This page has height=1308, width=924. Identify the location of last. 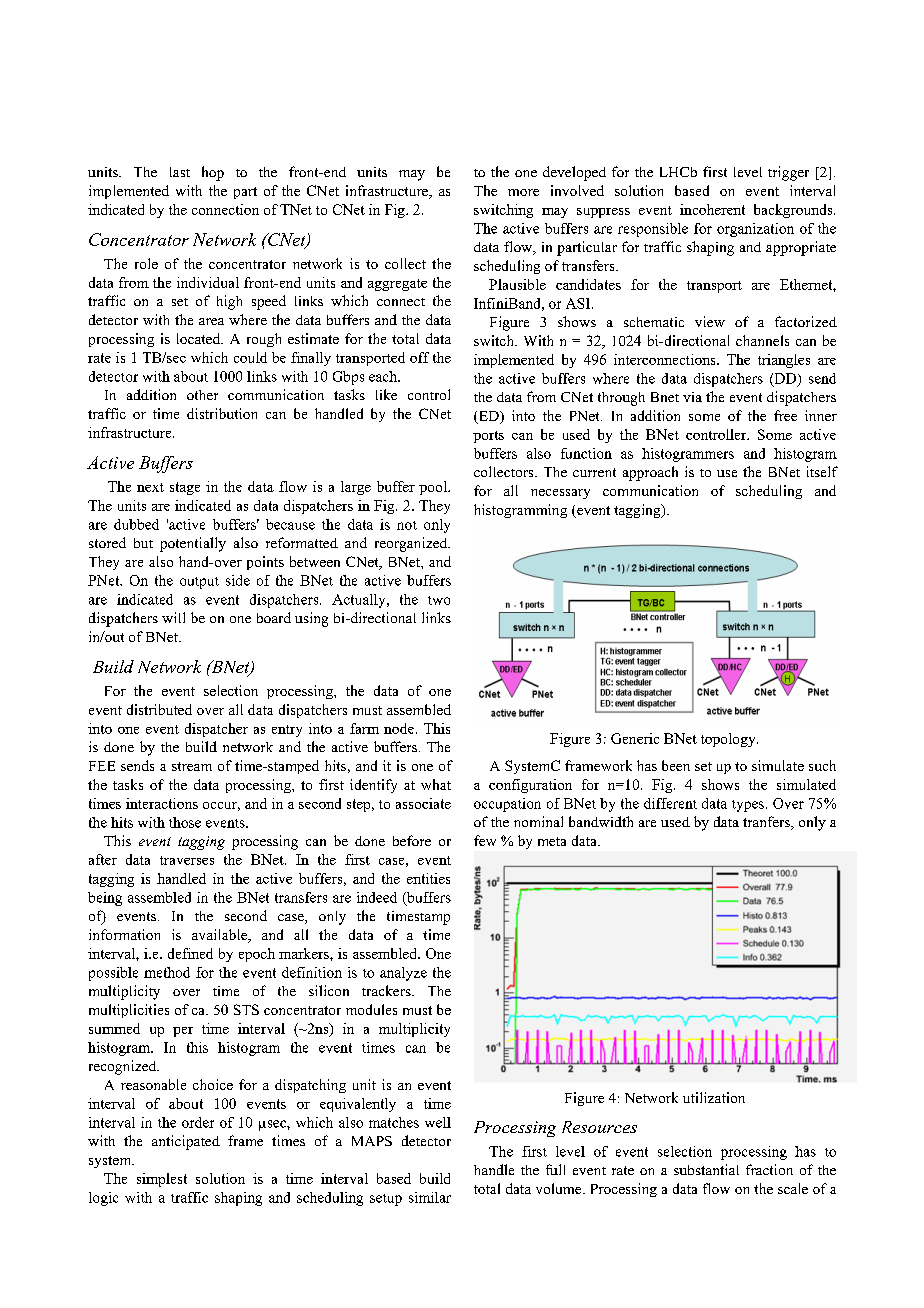
(180, 172).
